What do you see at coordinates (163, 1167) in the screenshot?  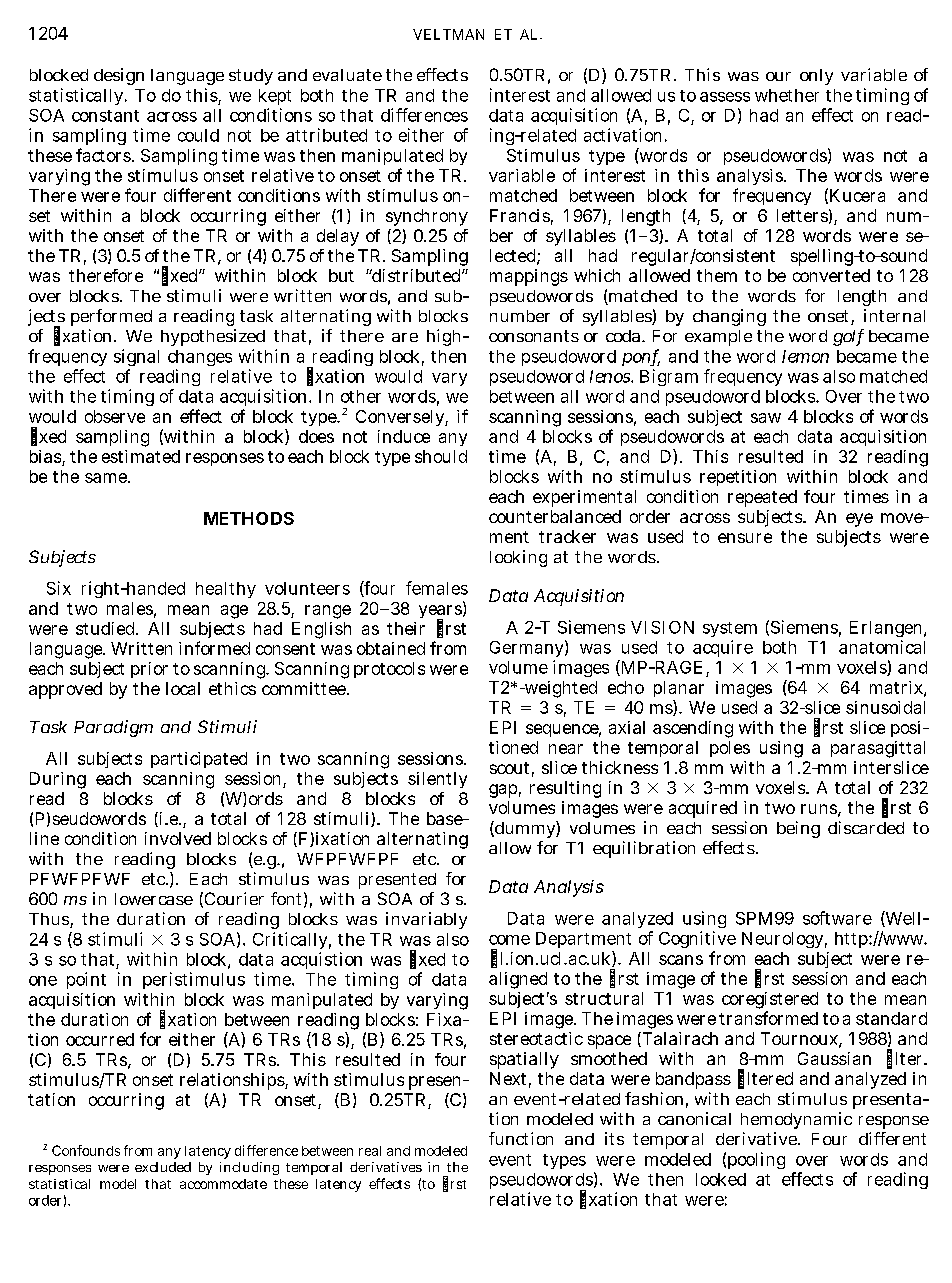 I see `excluded` at bounding box center [163, 1167].
